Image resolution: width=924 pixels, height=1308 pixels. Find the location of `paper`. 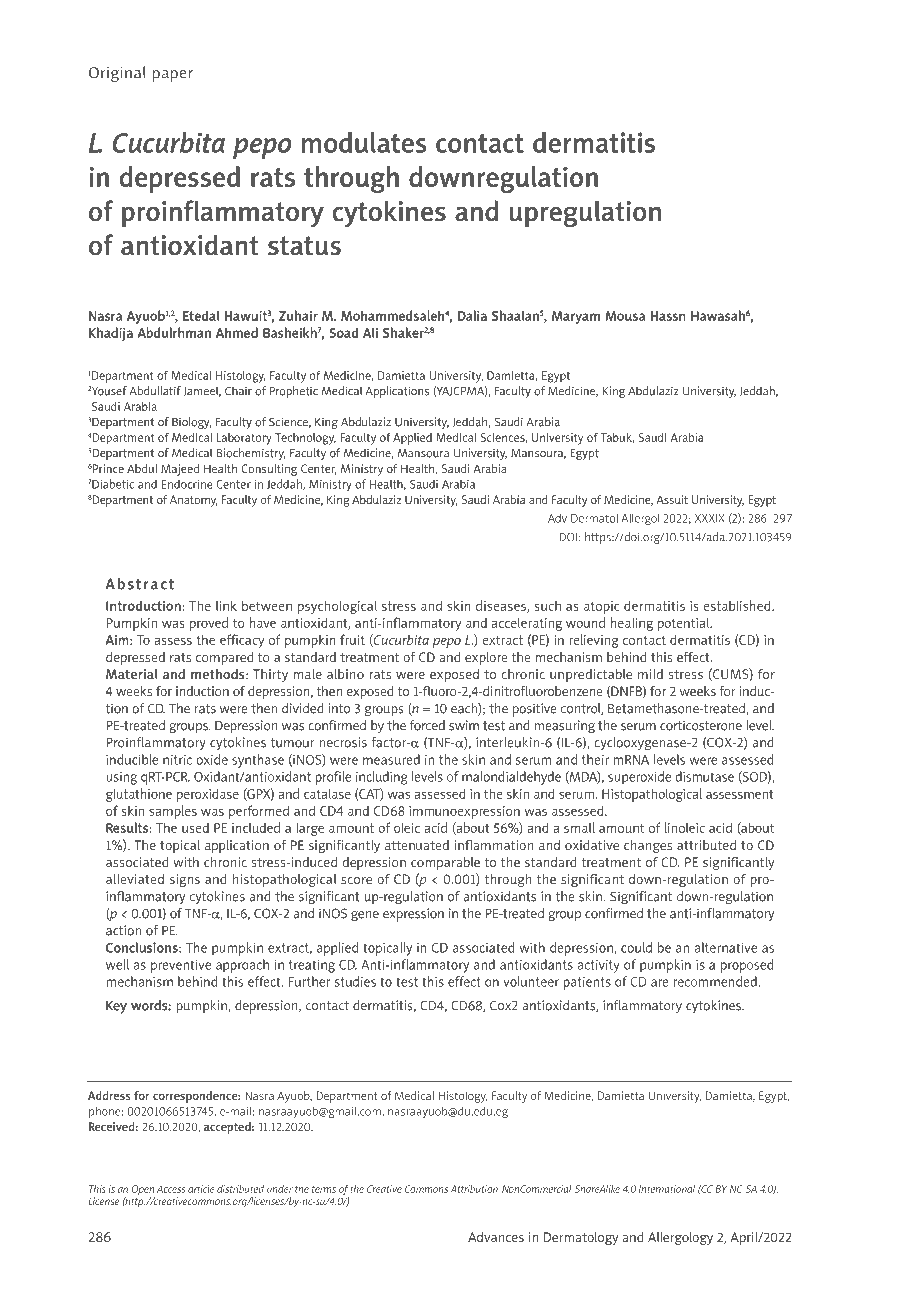

paper is located at coordinates (172, 76).
